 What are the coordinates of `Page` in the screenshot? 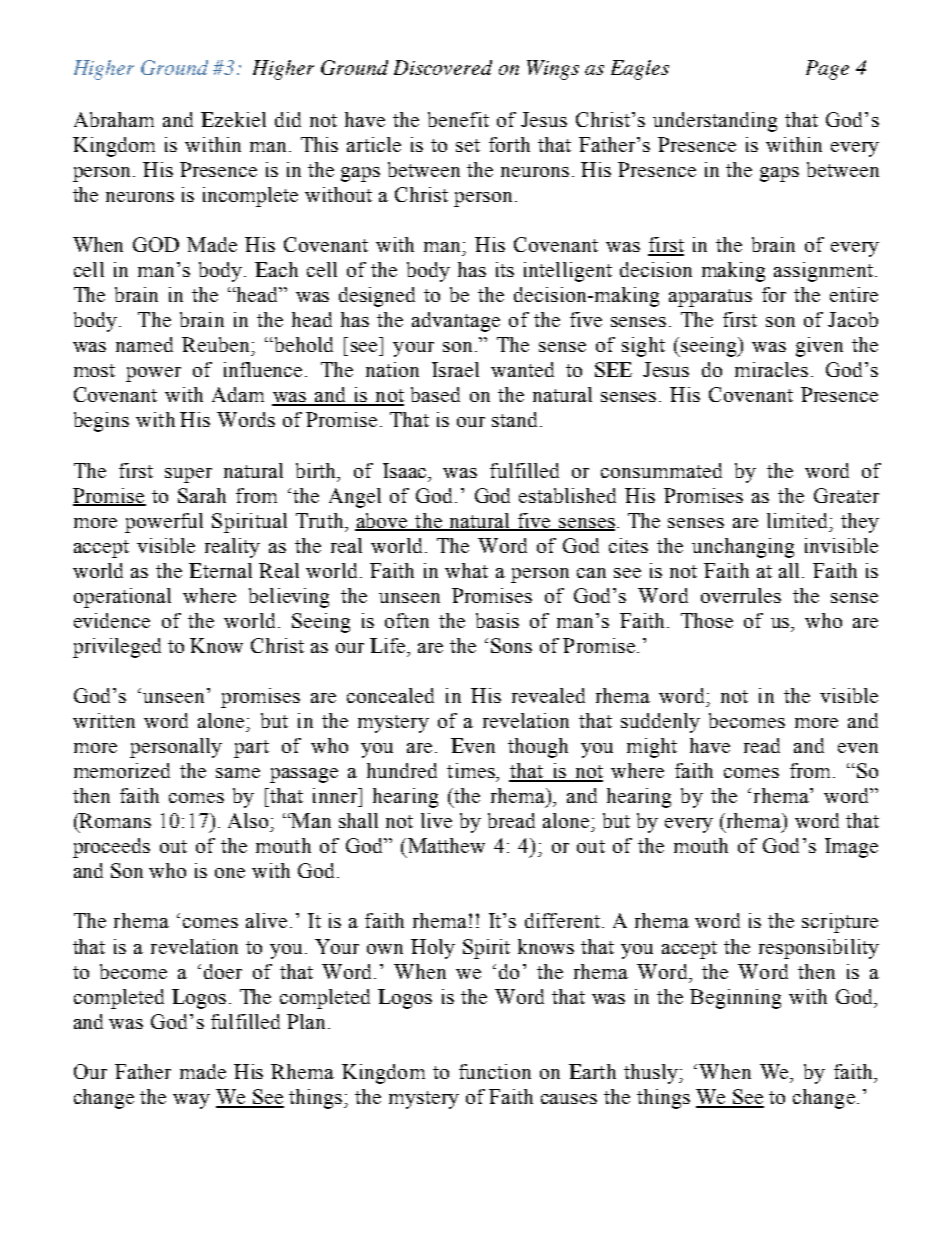 It's located at (827, 70).
